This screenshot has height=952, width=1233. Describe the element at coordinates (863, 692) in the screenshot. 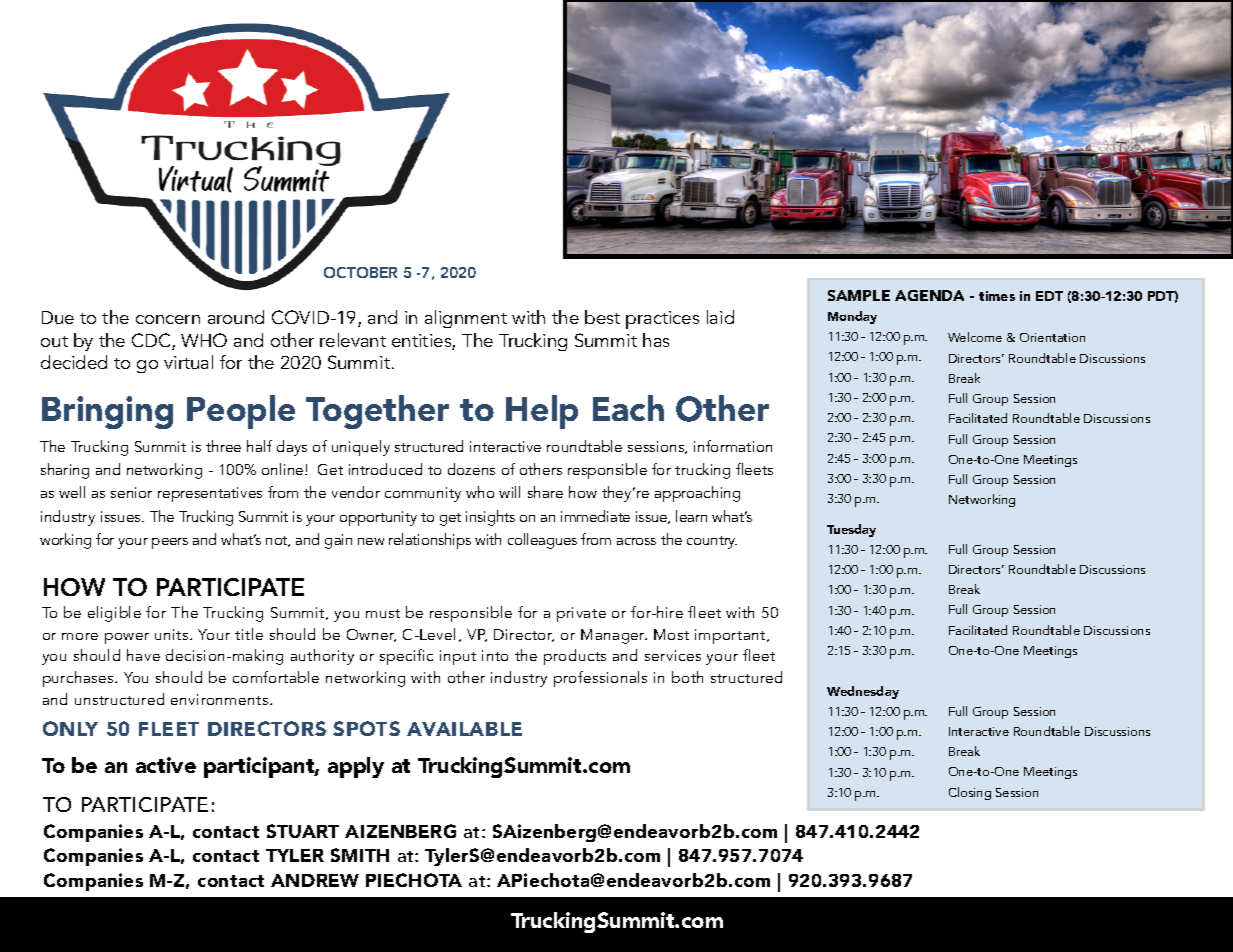

I see `Wednesday` at that location.
